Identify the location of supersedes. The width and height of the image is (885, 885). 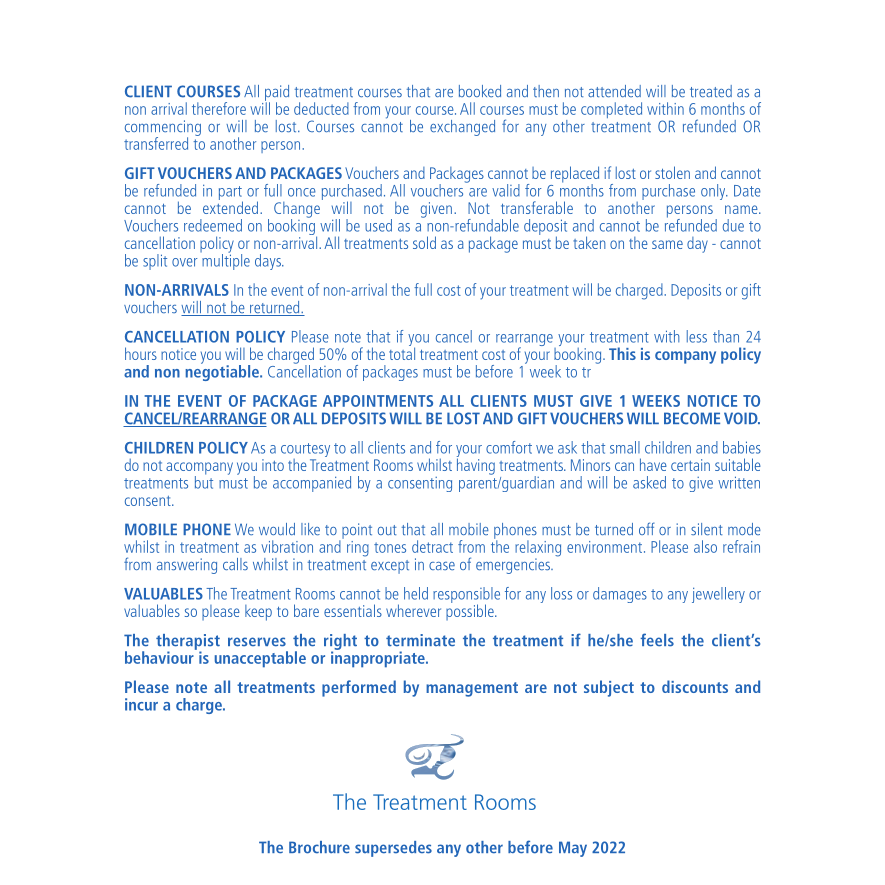
(393, 849).
